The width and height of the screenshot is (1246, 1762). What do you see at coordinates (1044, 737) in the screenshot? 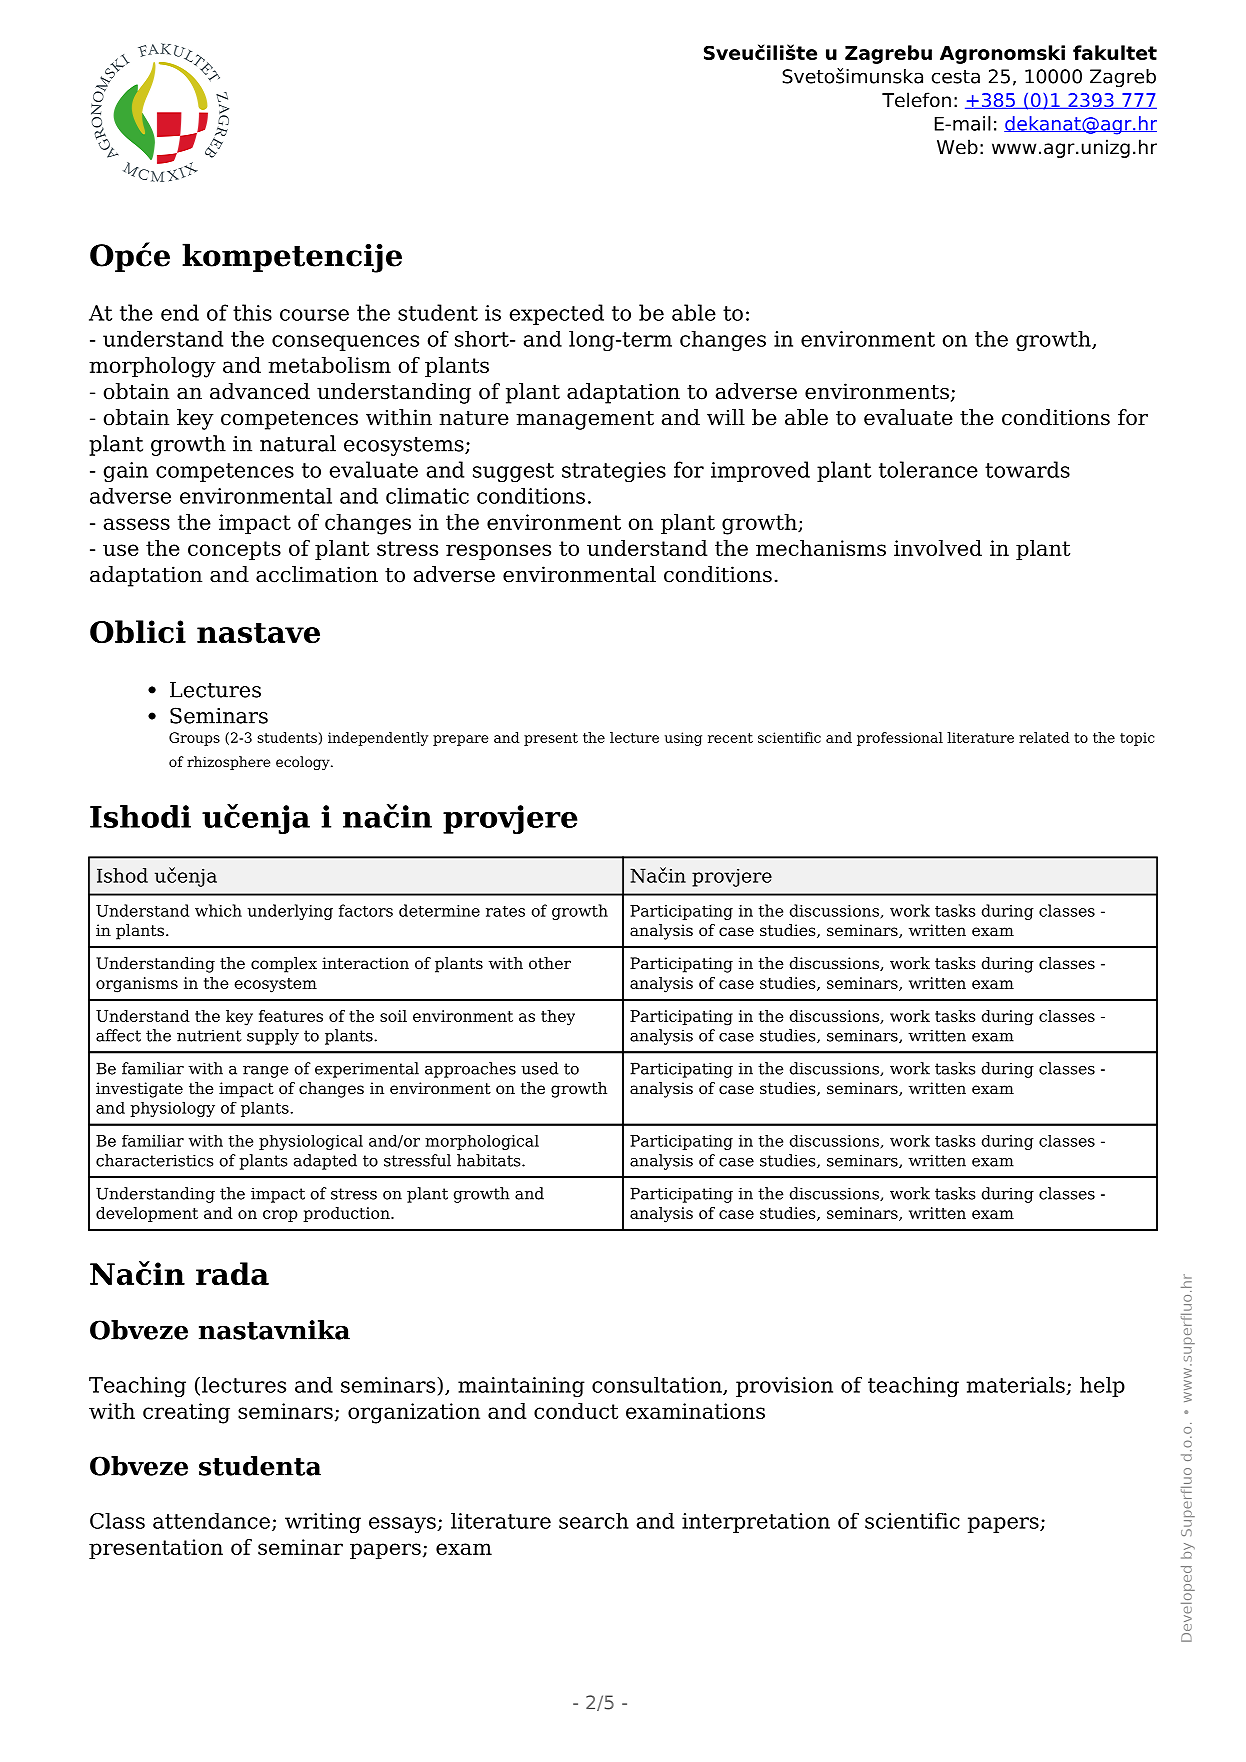
I see `related` at bounding box center [1044, 737].
